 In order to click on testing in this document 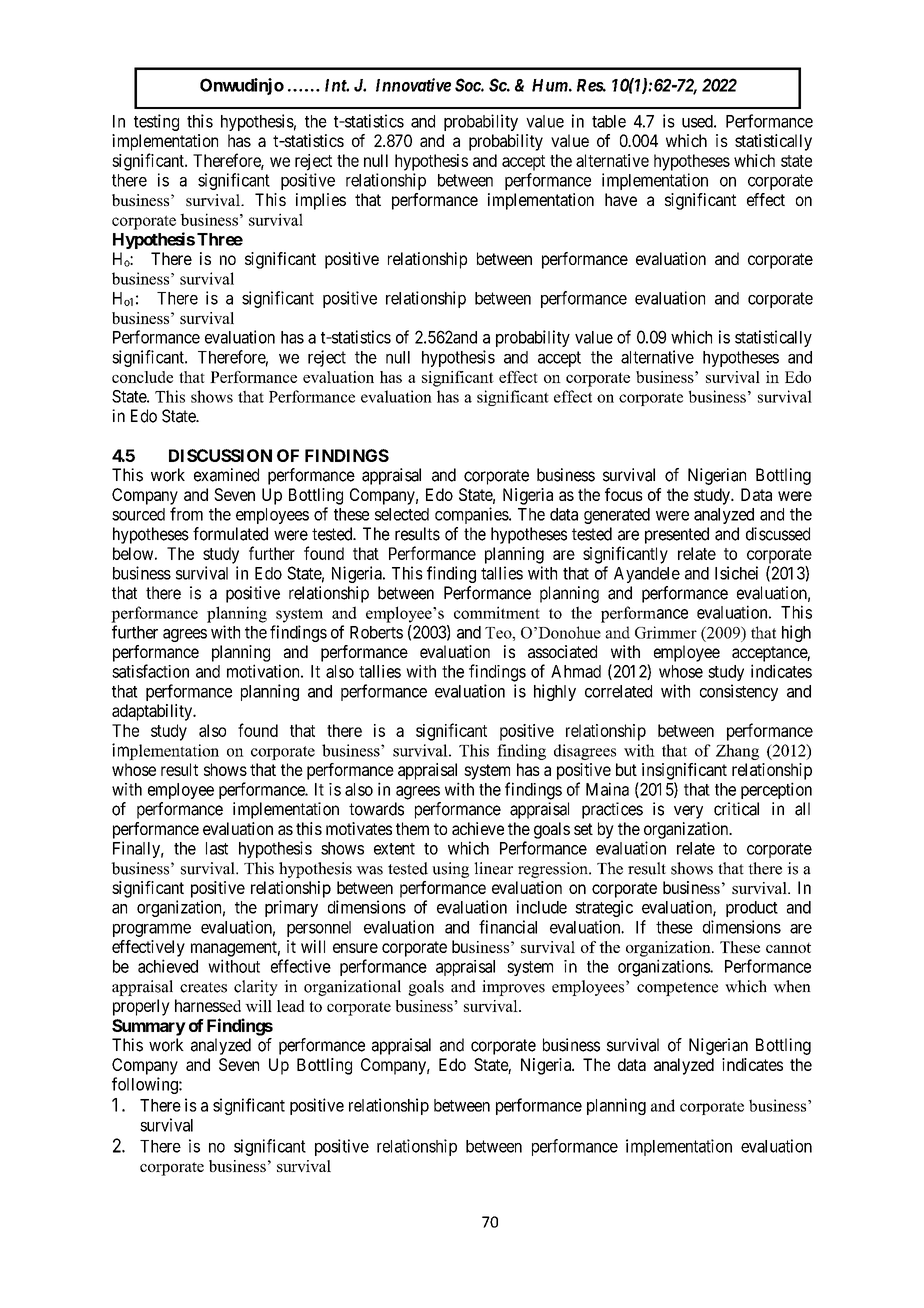, I will do `click(156, 122)`.
